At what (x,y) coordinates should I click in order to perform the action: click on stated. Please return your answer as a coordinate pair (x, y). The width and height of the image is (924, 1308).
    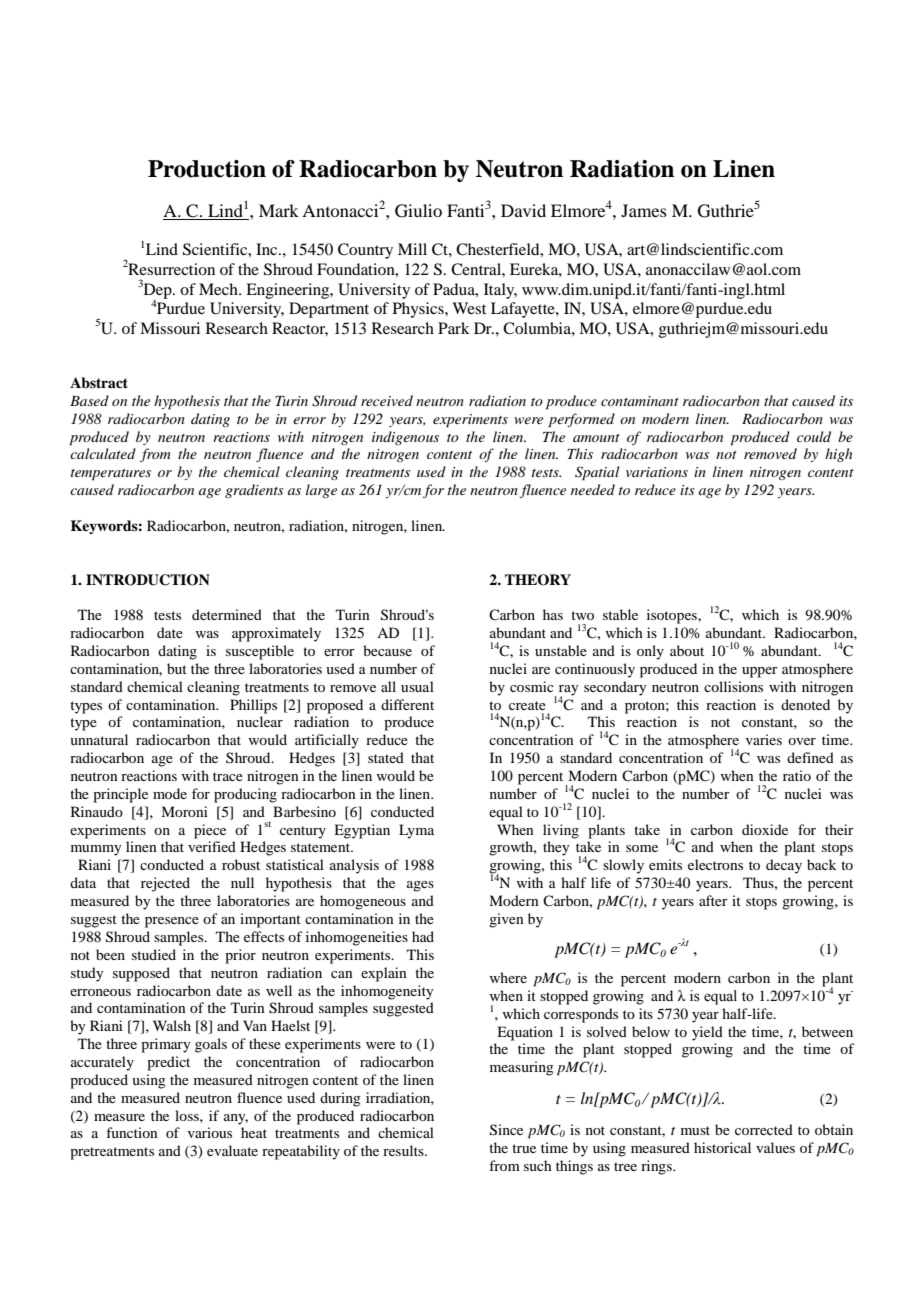
    Looking at the image, I should click on (386, 757).
